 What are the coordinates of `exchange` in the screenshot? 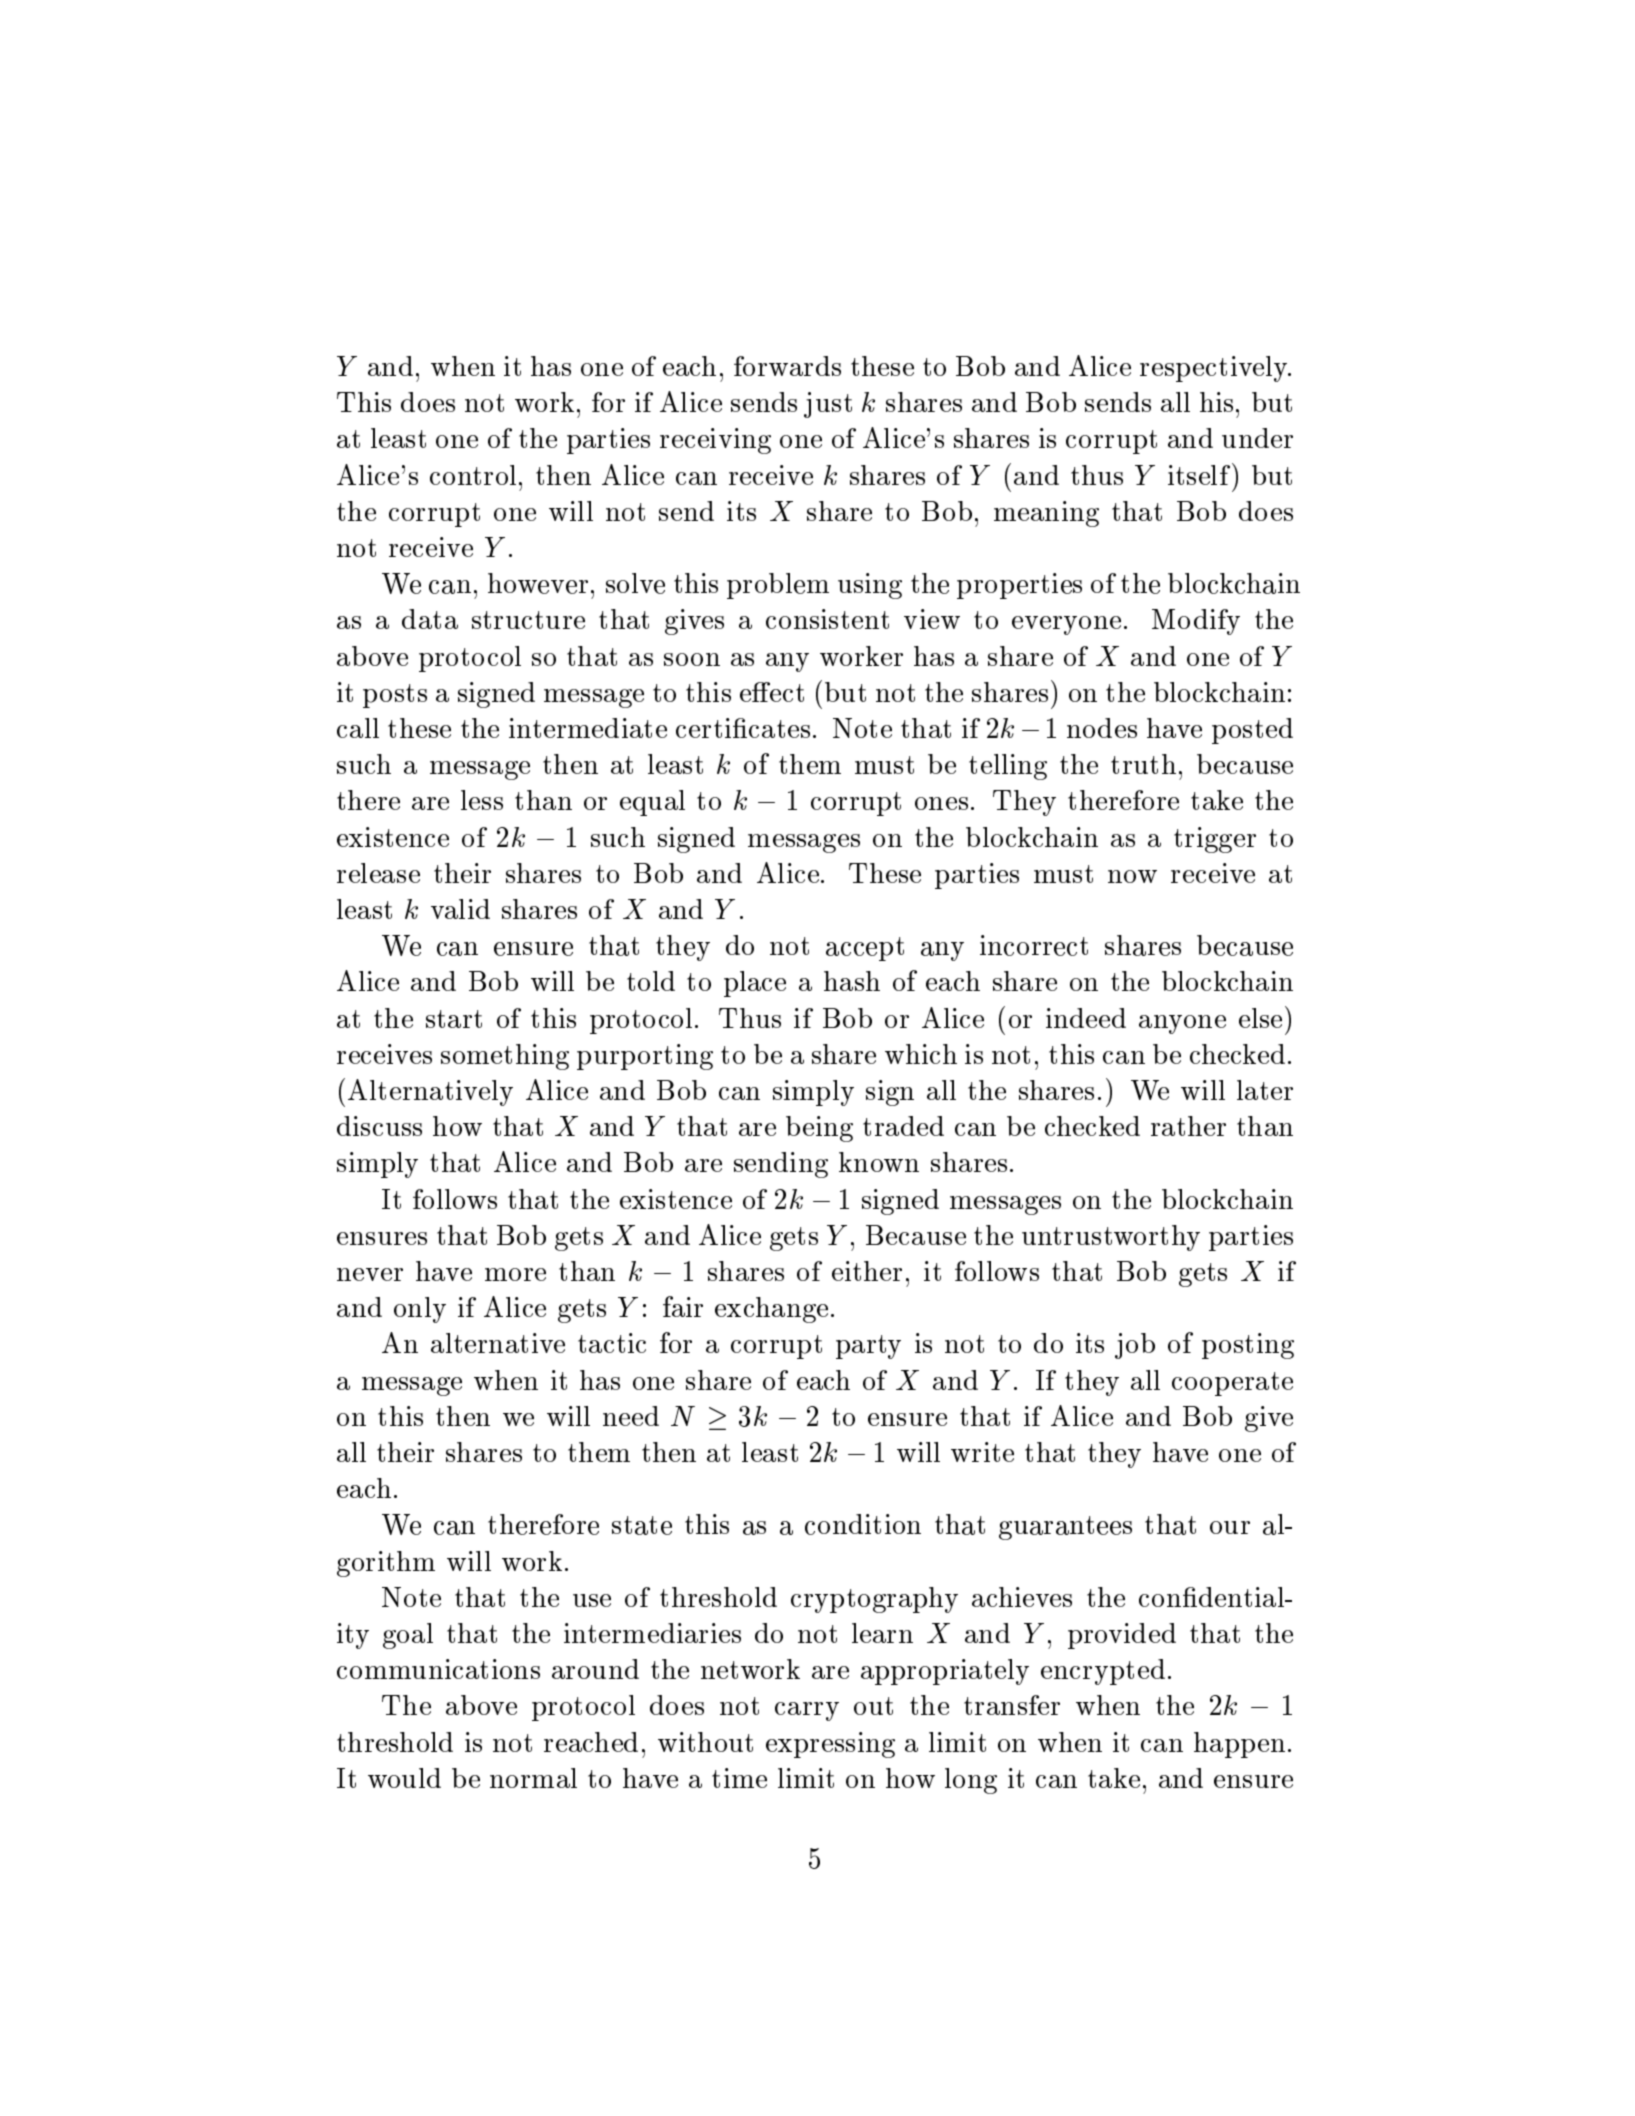 It's located at (771, 1310).
